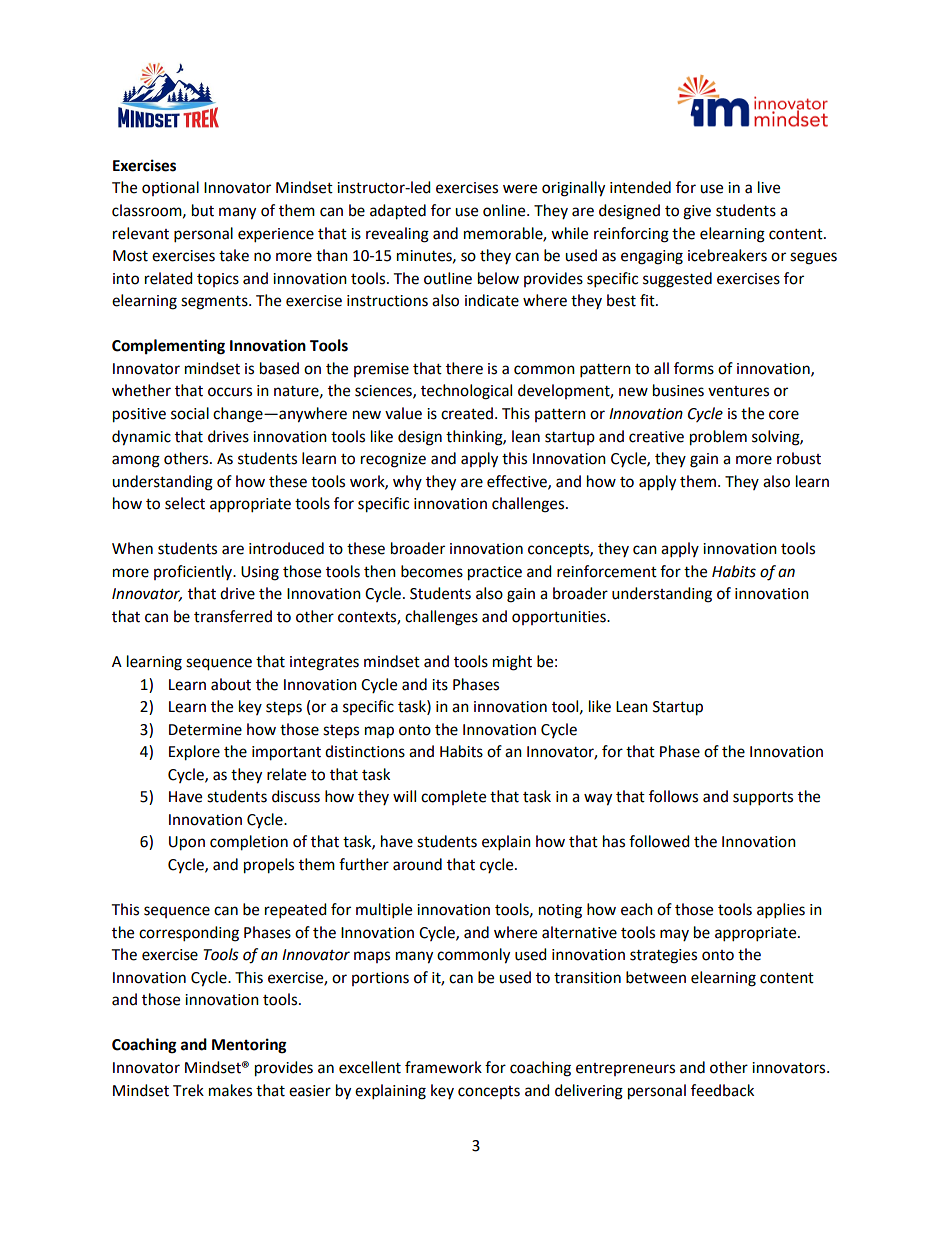 The height and width of the image is (1233, 952). What do you see at coordinates (188, 1090) in the image?
I see `Trek` at bounding box center [188, 1090].
